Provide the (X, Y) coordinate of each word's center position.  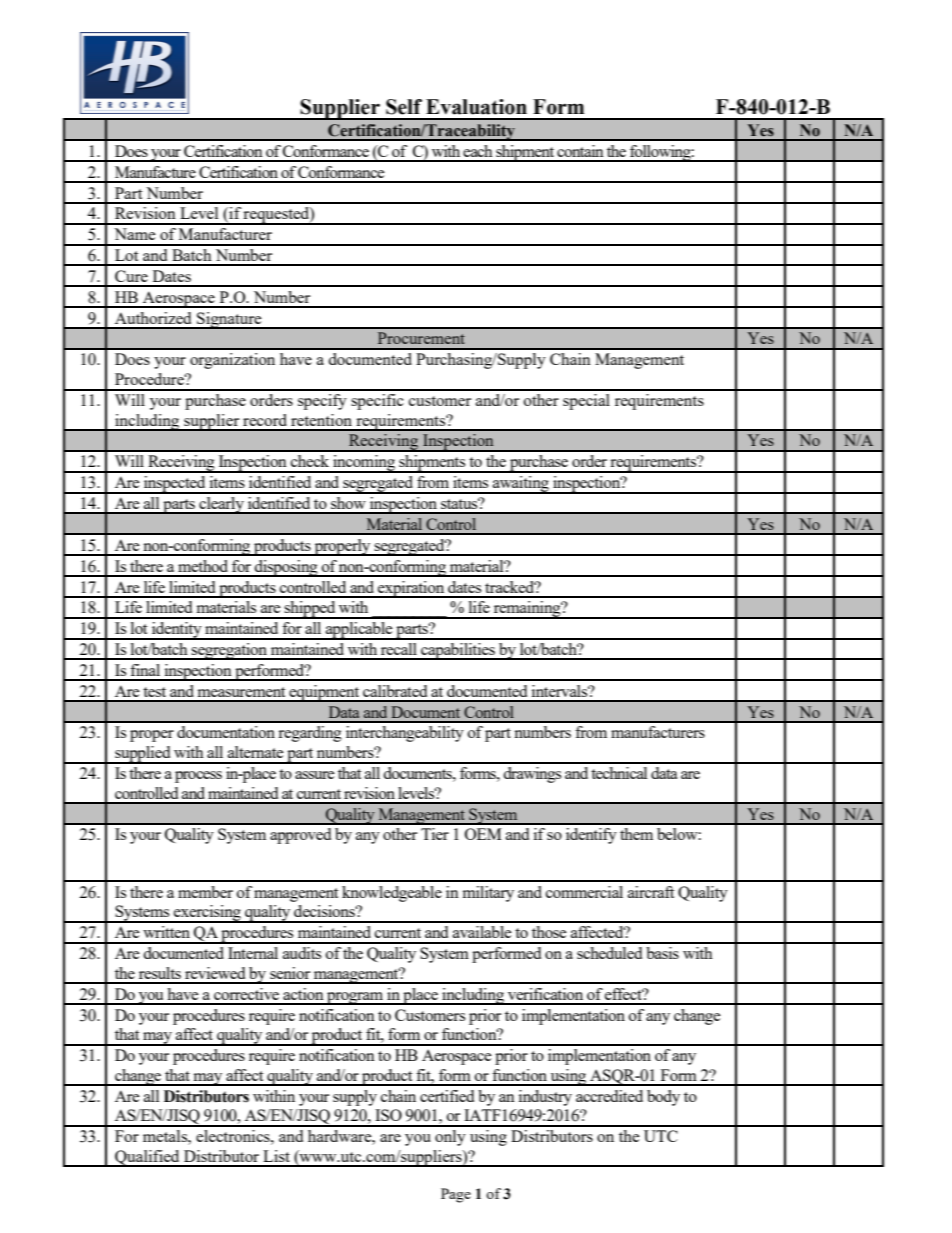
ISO (388, 1115)
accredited (609, 1096)
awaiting (521, 485)
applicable (359, 631)
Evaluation (476, 107)
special (586, 402)
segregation (230, 651)
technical (619, 773)
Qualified (147, 1158)
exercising (207, 914)
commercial (584, 892)
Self (404, 107)
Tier (435, 834)
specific (377, 402)
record (265, 420)
